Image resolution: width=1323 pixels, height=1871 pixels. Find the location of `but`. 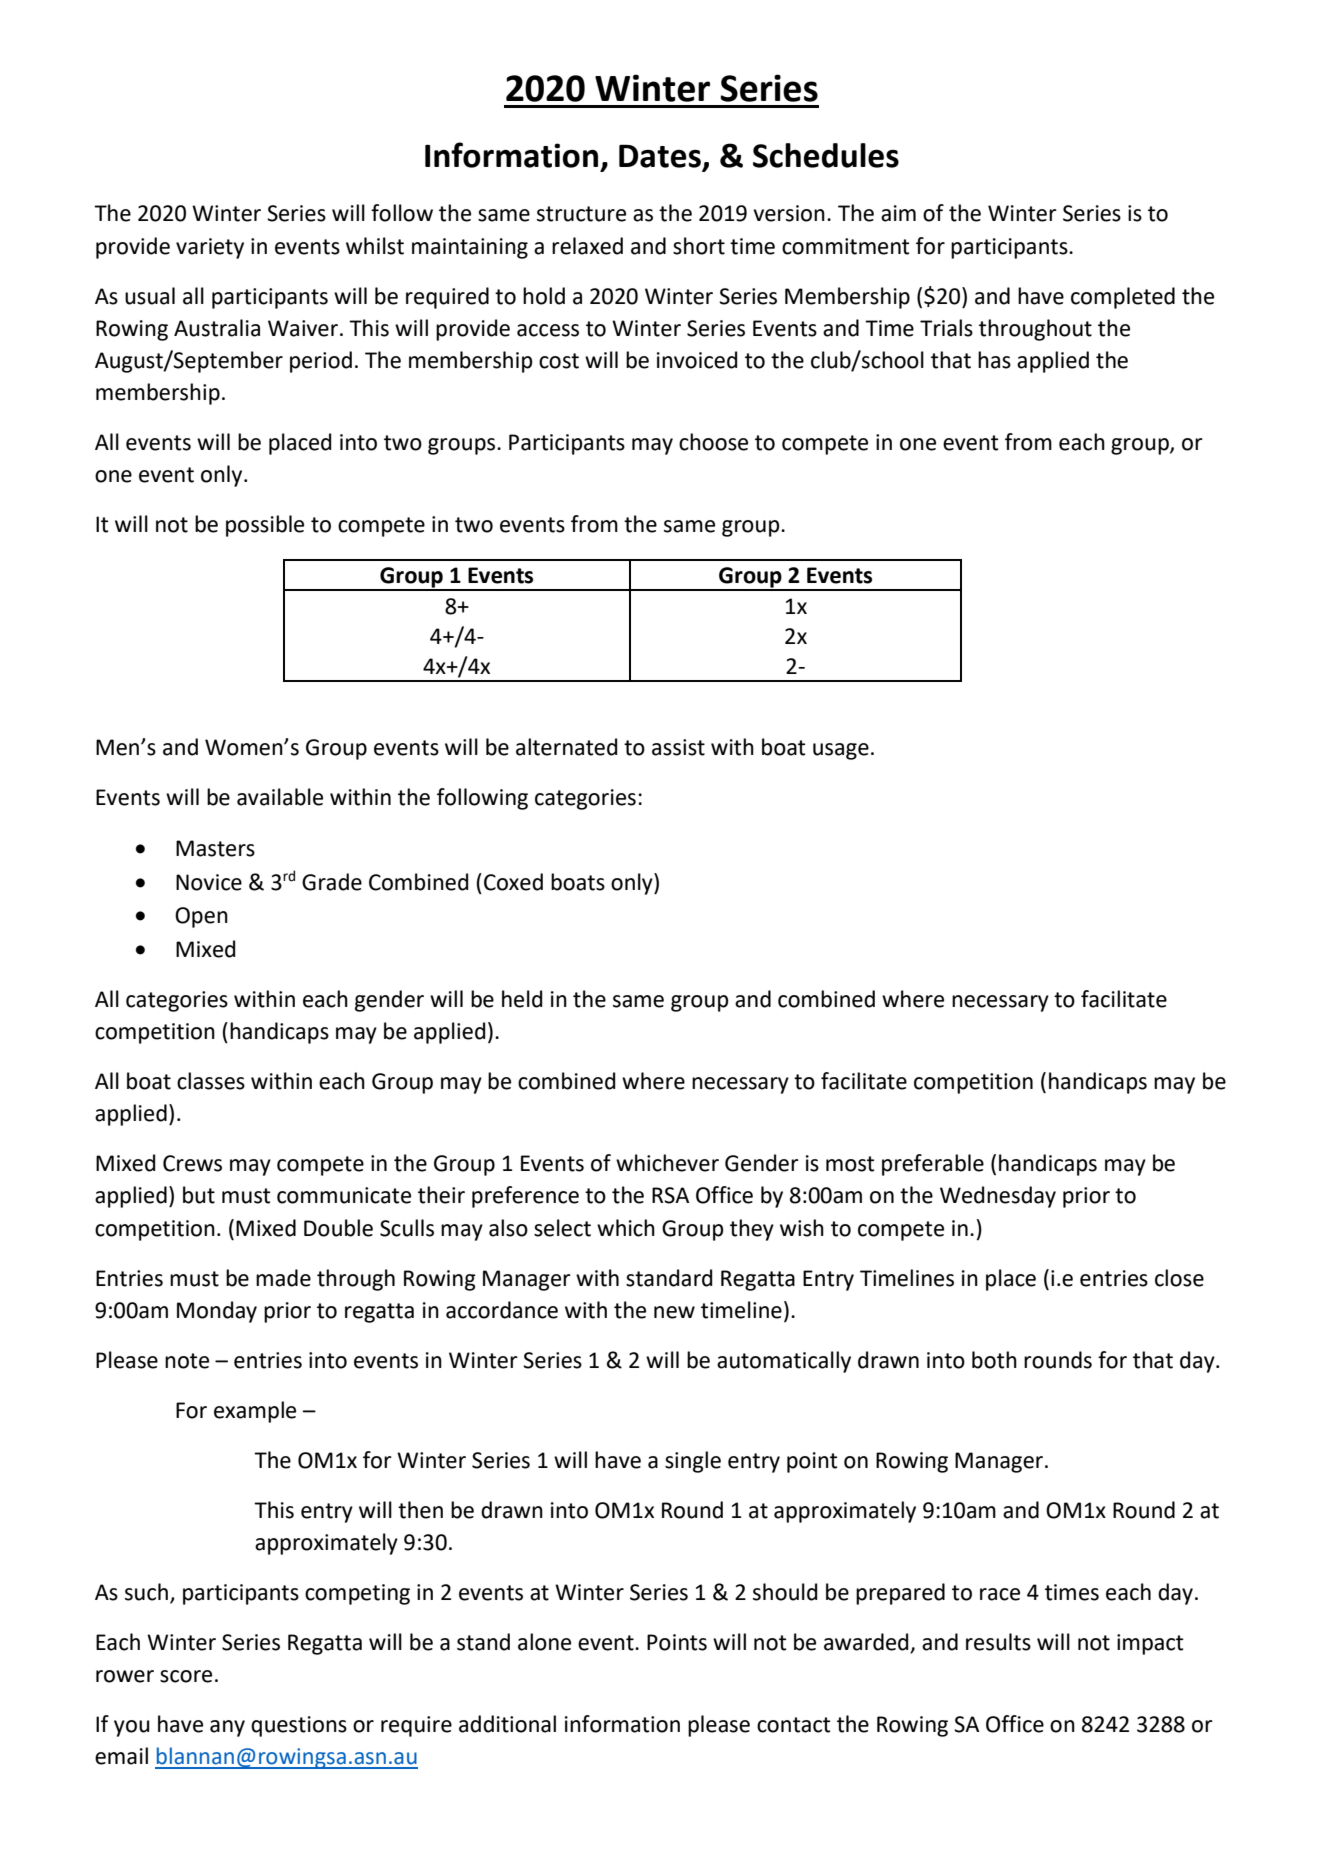

but is located at coordinates (199, 1195).
